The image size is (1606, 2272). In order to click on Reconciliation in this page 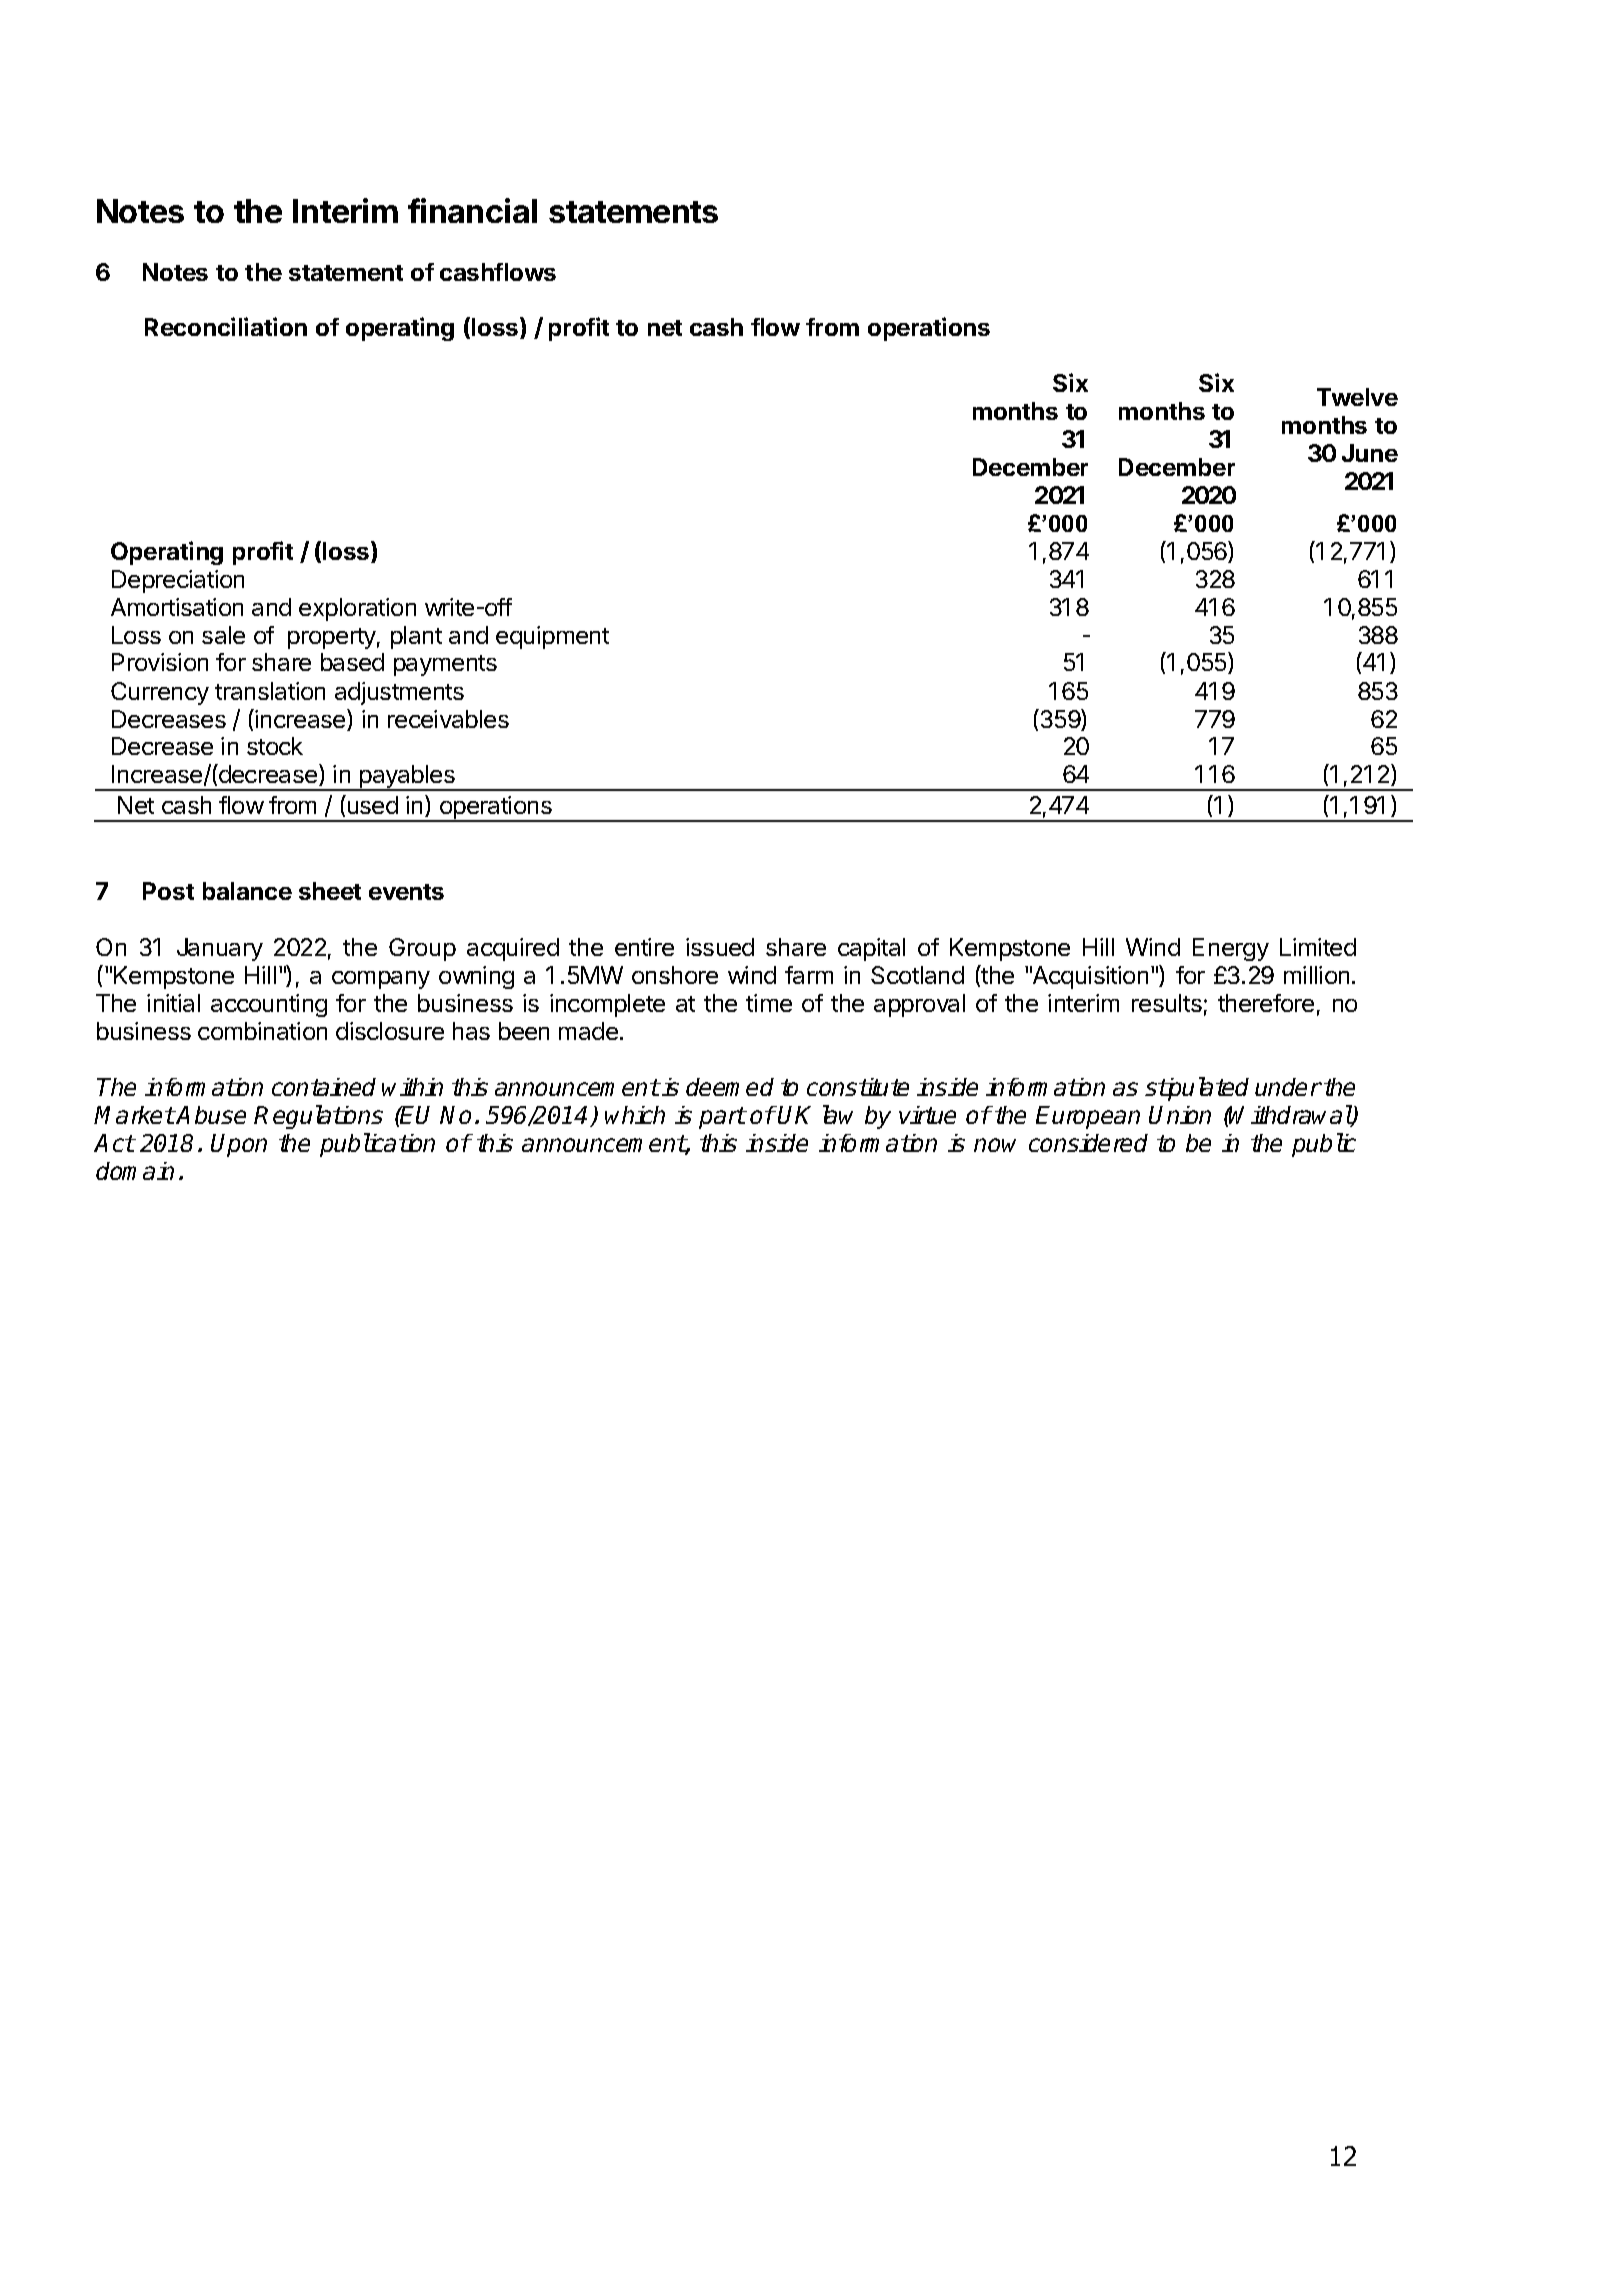, I will do `click(226, 326)`.
